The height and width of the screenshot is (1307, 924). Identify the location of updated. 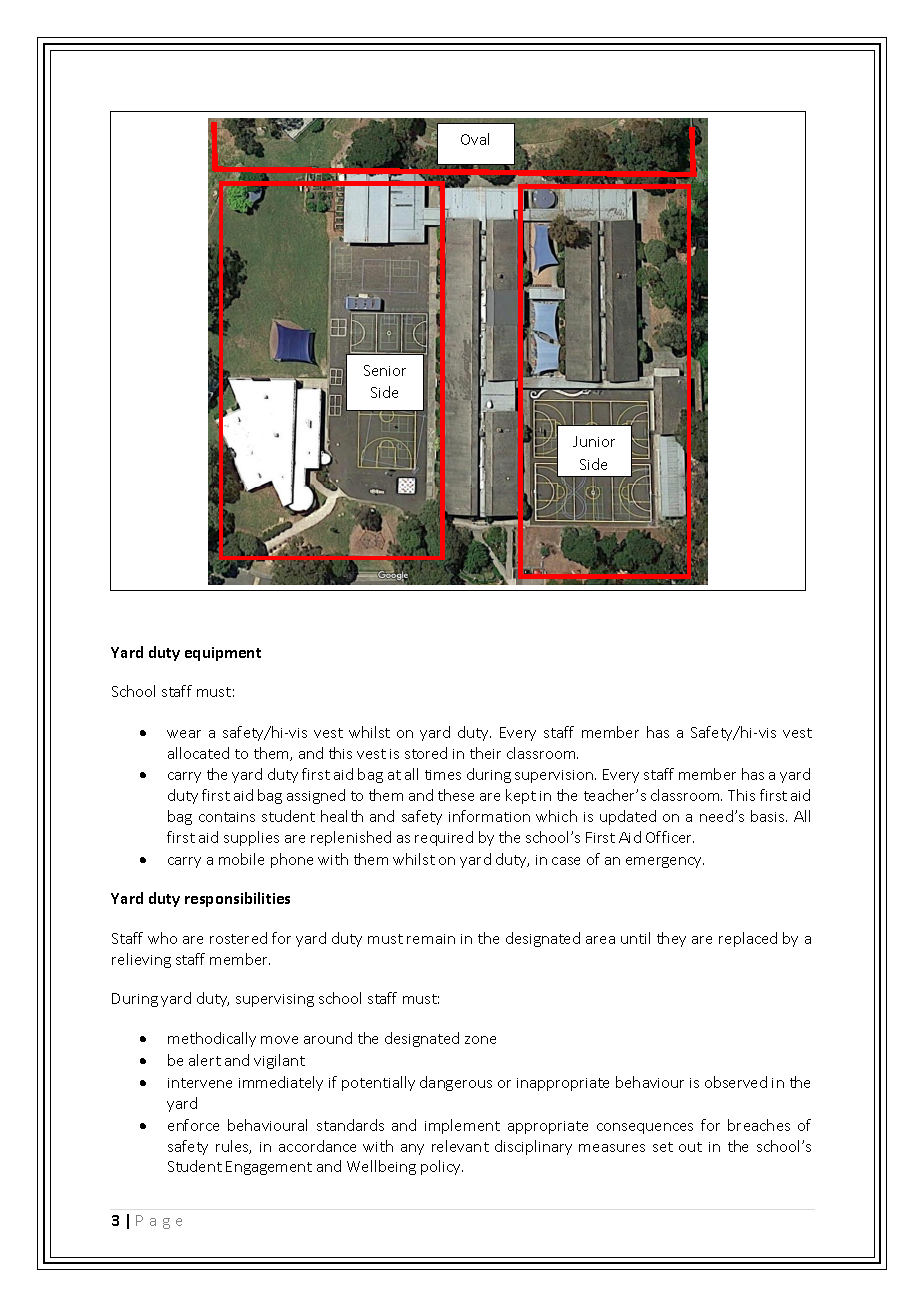
(628, 817).
